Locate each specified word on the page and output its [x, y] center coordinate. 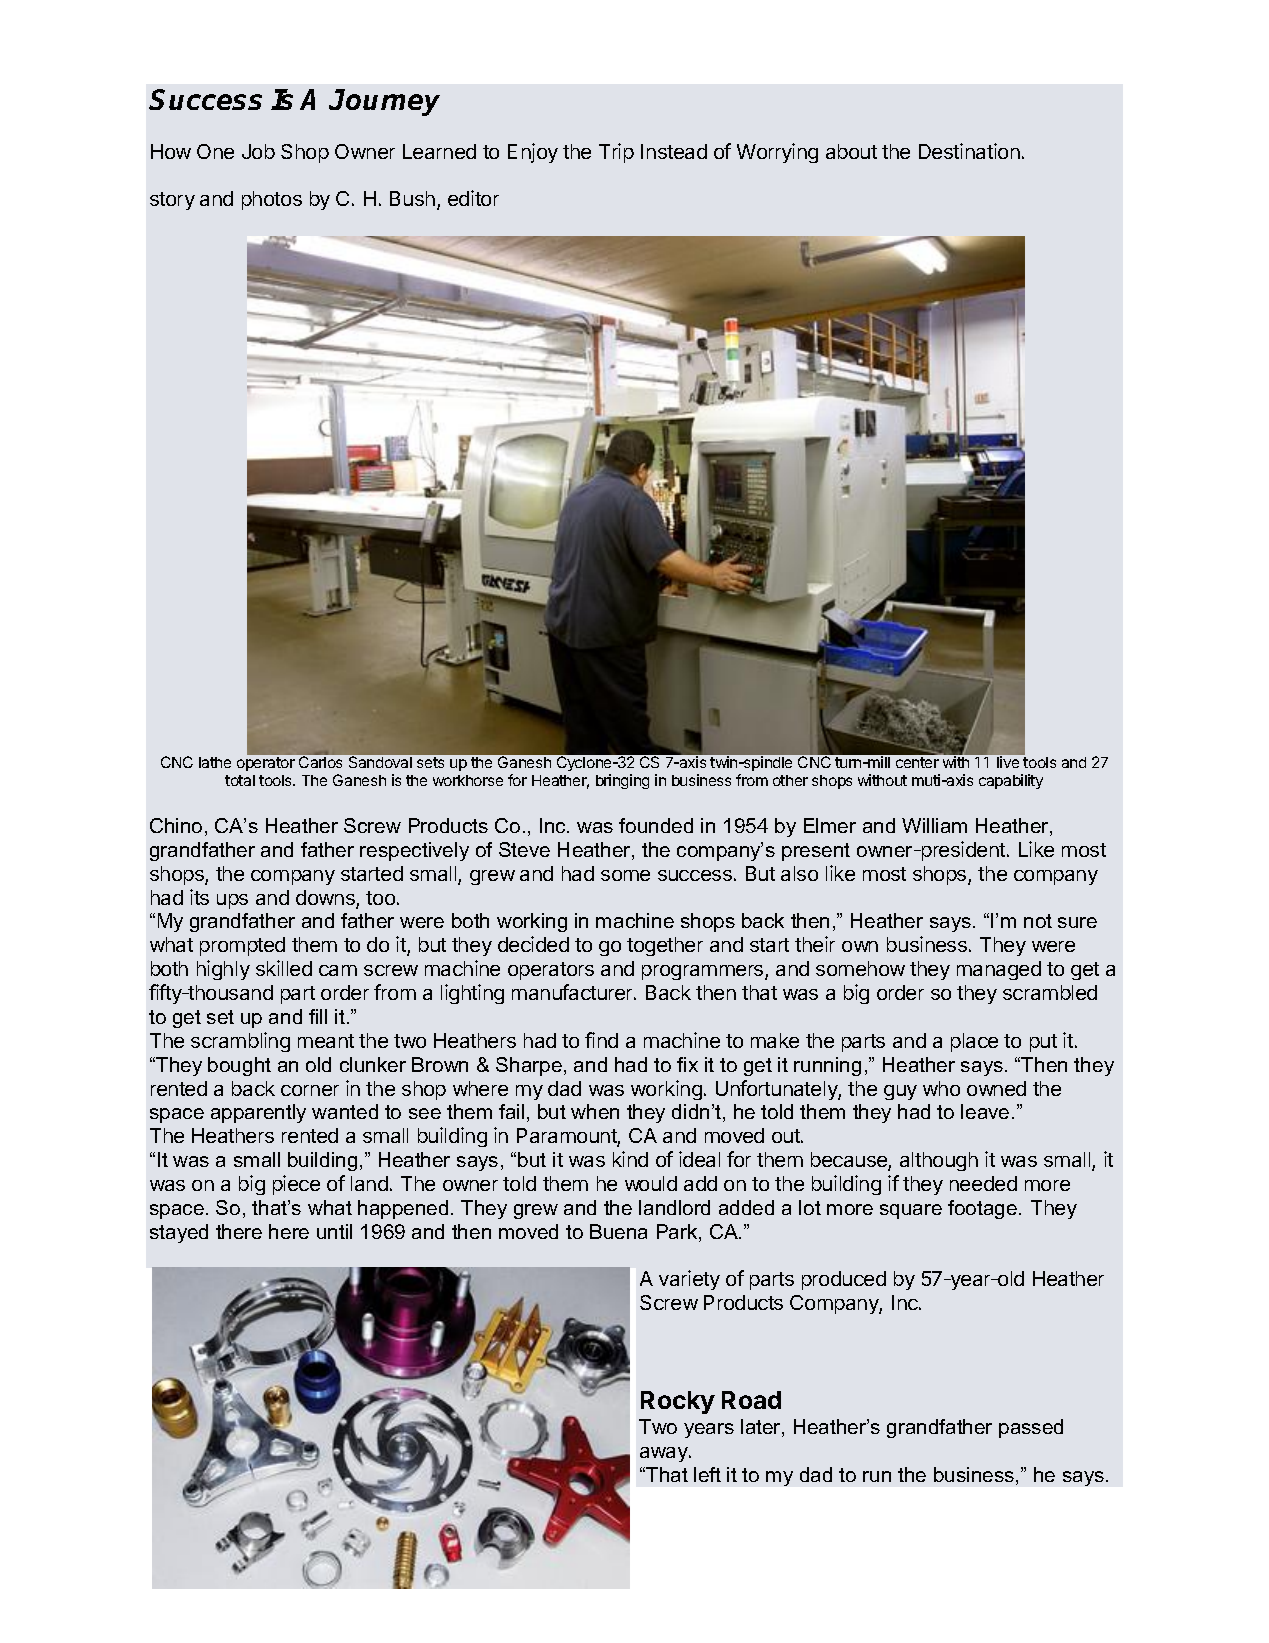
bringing [622, 781]
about [851, 151]
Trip [616, 153]
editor [473, 198]
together [665, 946]
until [334, 1231]
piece [296, 1185]
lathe [215, 762]
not [1038, 921]
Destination [969, 151]
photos [272, 200]
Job [258, 151]
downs [326, 899]
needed [983, 1183]
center [917, 762]
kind [630, 1159]
